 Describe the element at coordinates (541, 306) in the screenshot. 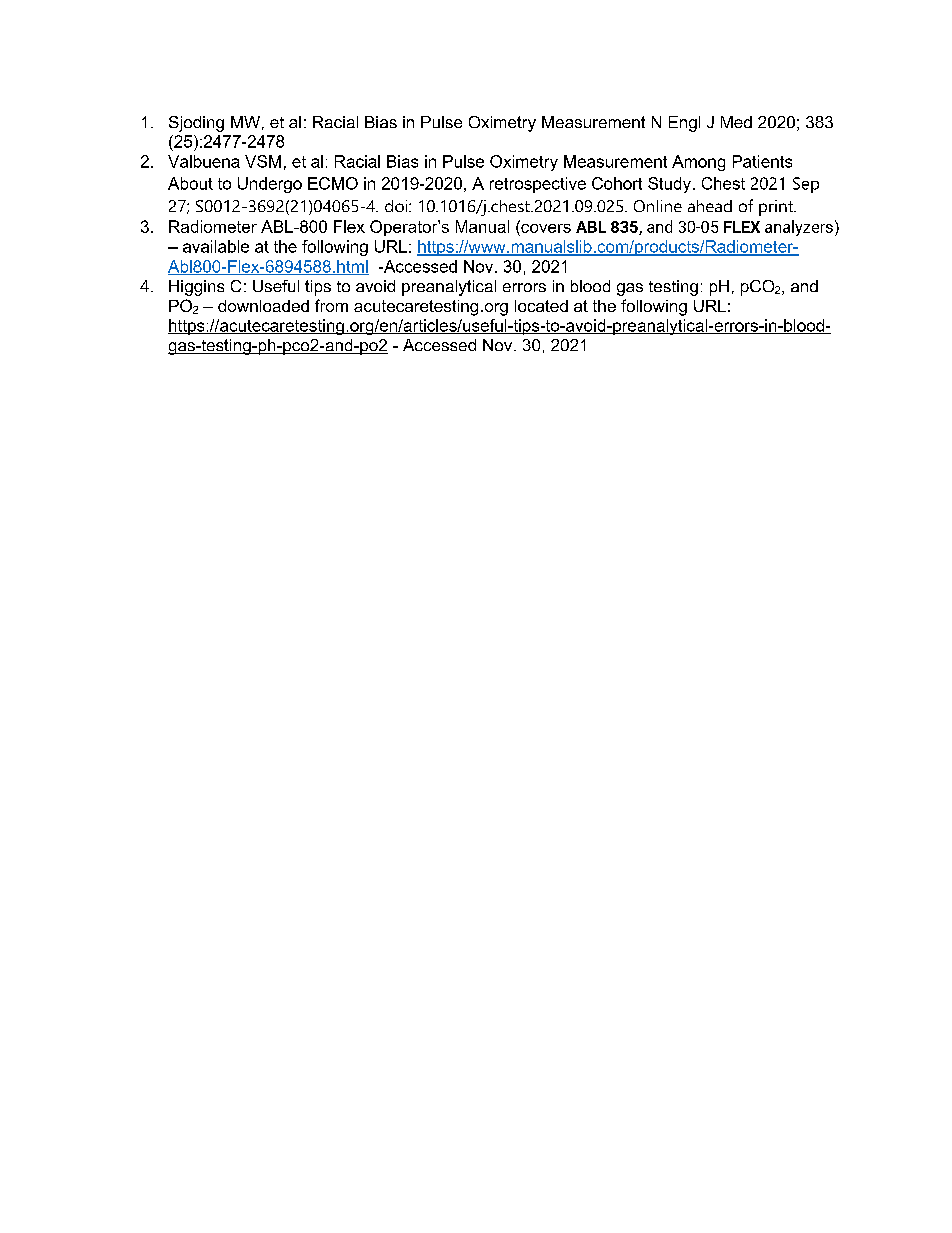

I see `located` at that location.
